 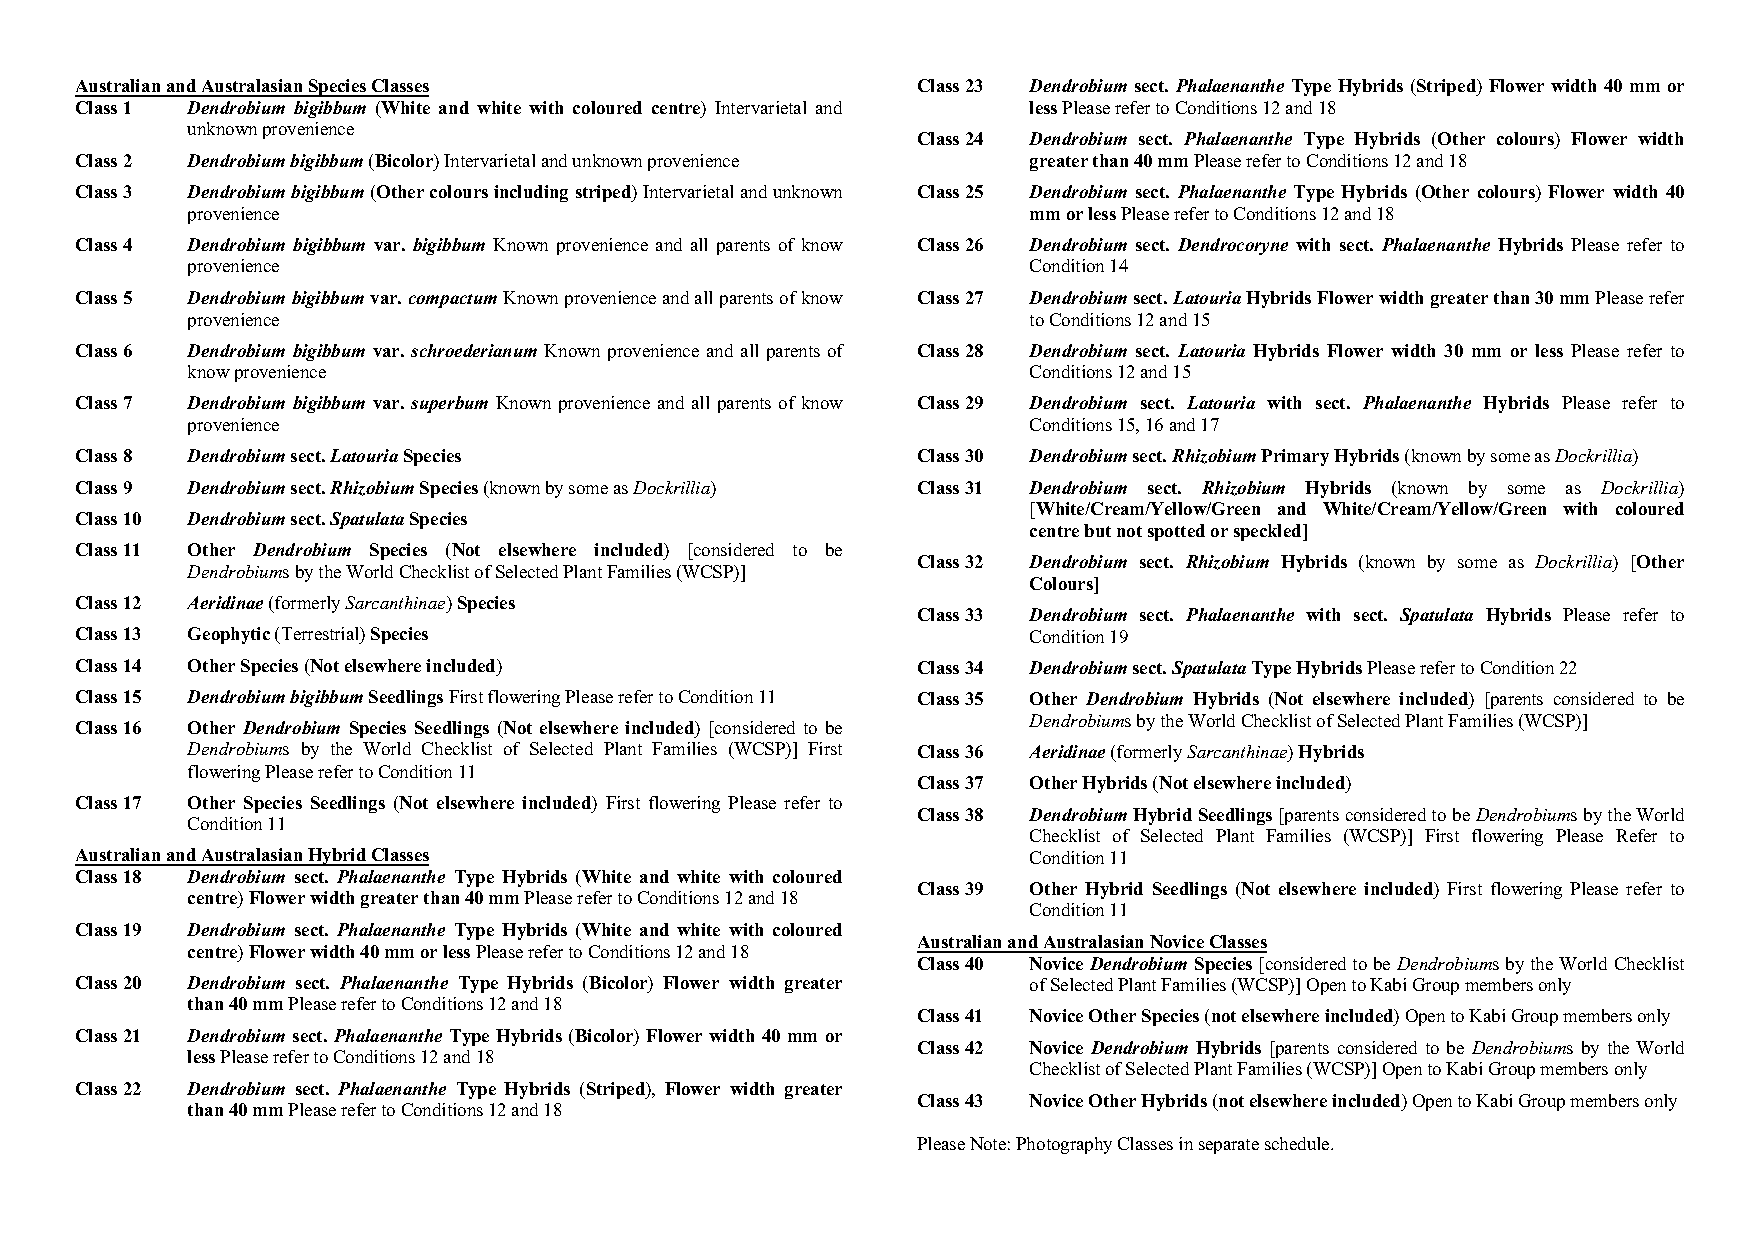 What do you see at coordinates (322, 635) in the document?
I see `Terrestrial` at bounding box center [322, 635].
